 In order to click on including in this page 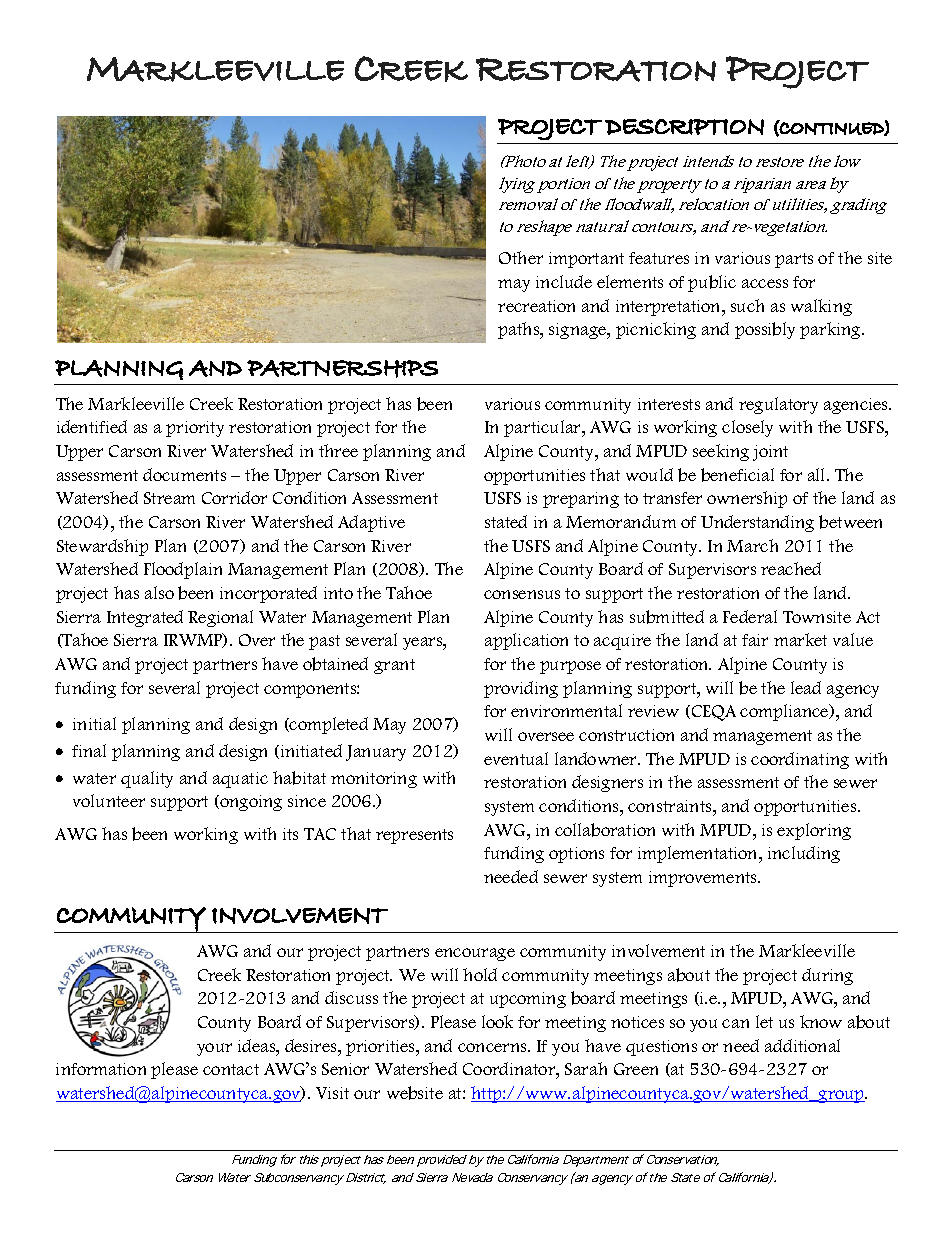, I will do `click(804, 854)`.
